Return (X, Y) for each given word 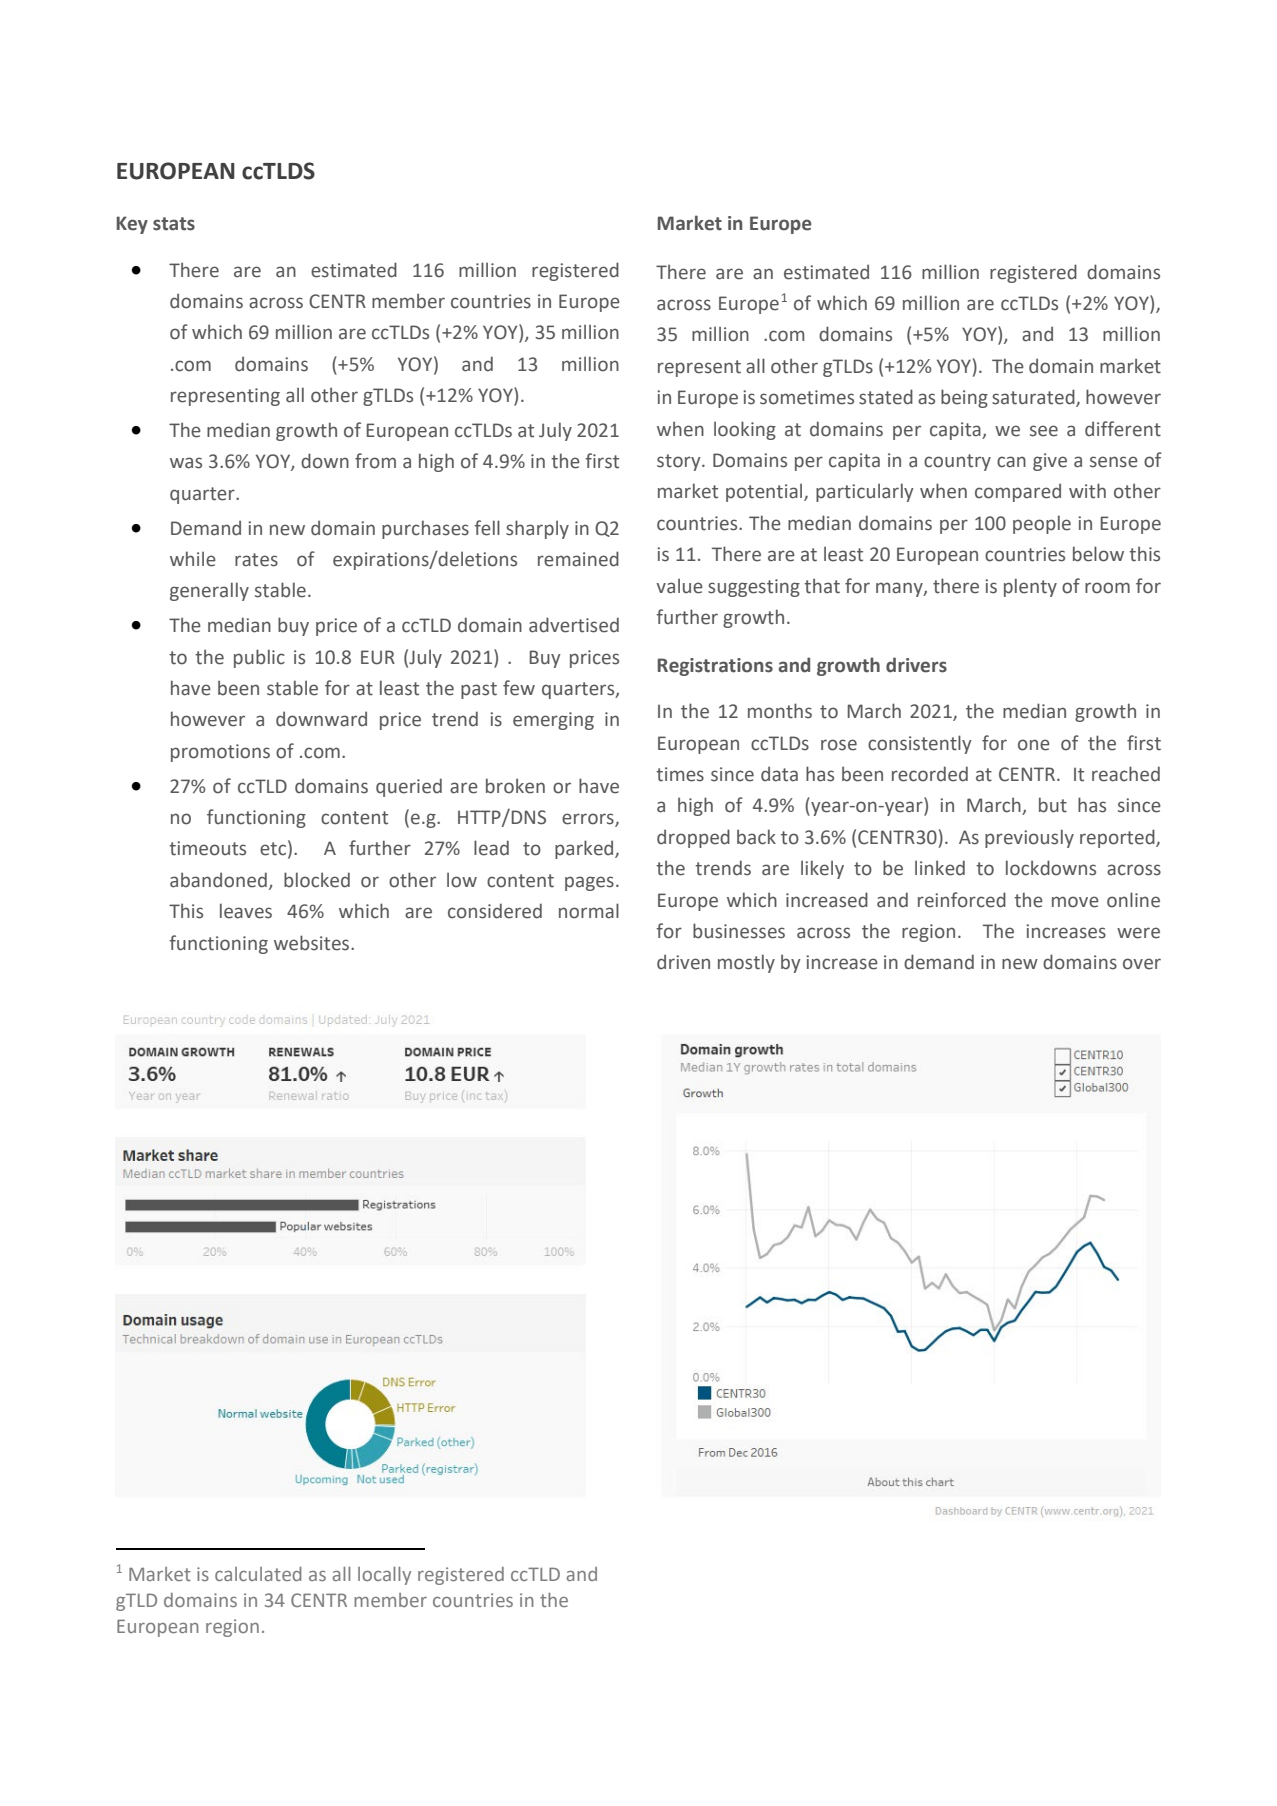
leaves (246, 911)
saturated (1034, 398)
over (1142, 964)
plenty (1030, 587)
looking (745, 430)
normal (589, 911)
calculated (258, 1574)
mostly (746, 963)
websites (313, 943)
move (1075, 902)
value (679, 586)
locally (384, 1576)
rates (256, 560)
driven (683, 962)
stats (174, 224)
